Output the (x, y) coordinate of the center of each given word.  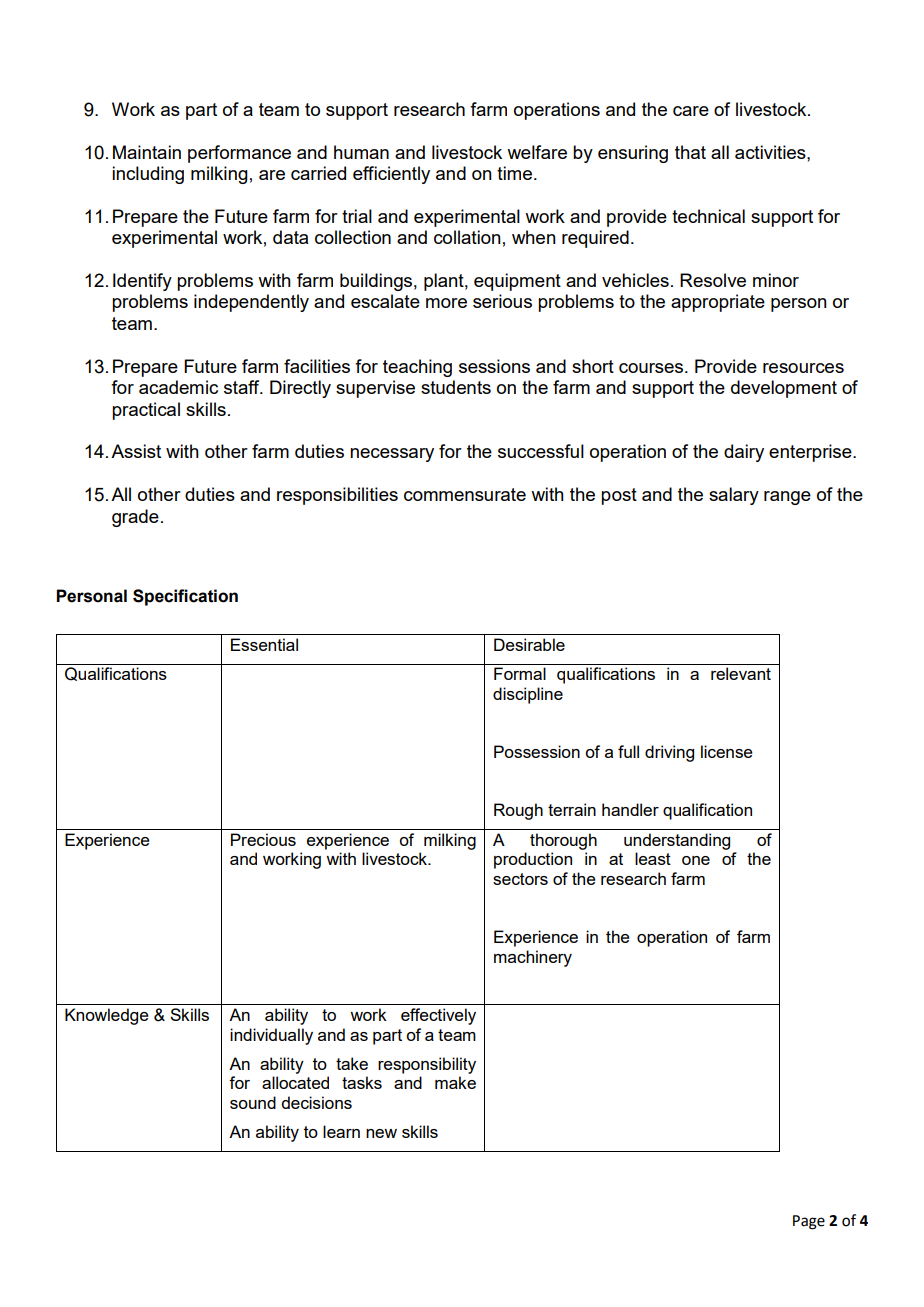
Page (809, 1222)
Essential (264, 644)
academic (178, 387)
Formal (520, 673)
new (381, 1133)
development (784, 389)
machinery (533, 958)
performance (239, 154)
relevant (741, 673)
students (456, 387)
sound (253, 1102)
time (514, 173)
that (690, 152)
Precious (263, 839)
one (696, 860)
